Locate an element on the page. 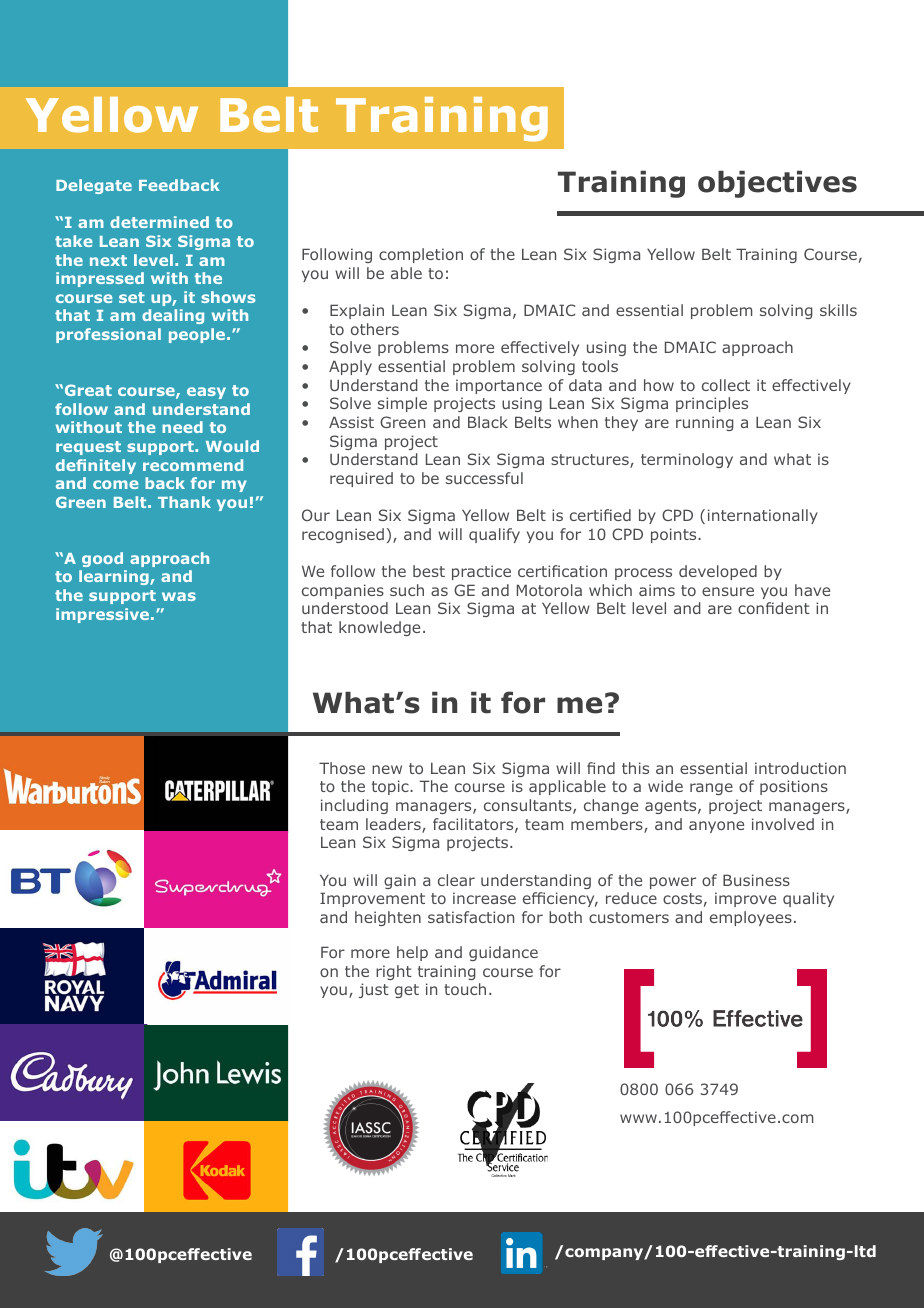  objectives is located at coordinates (777, 184).
